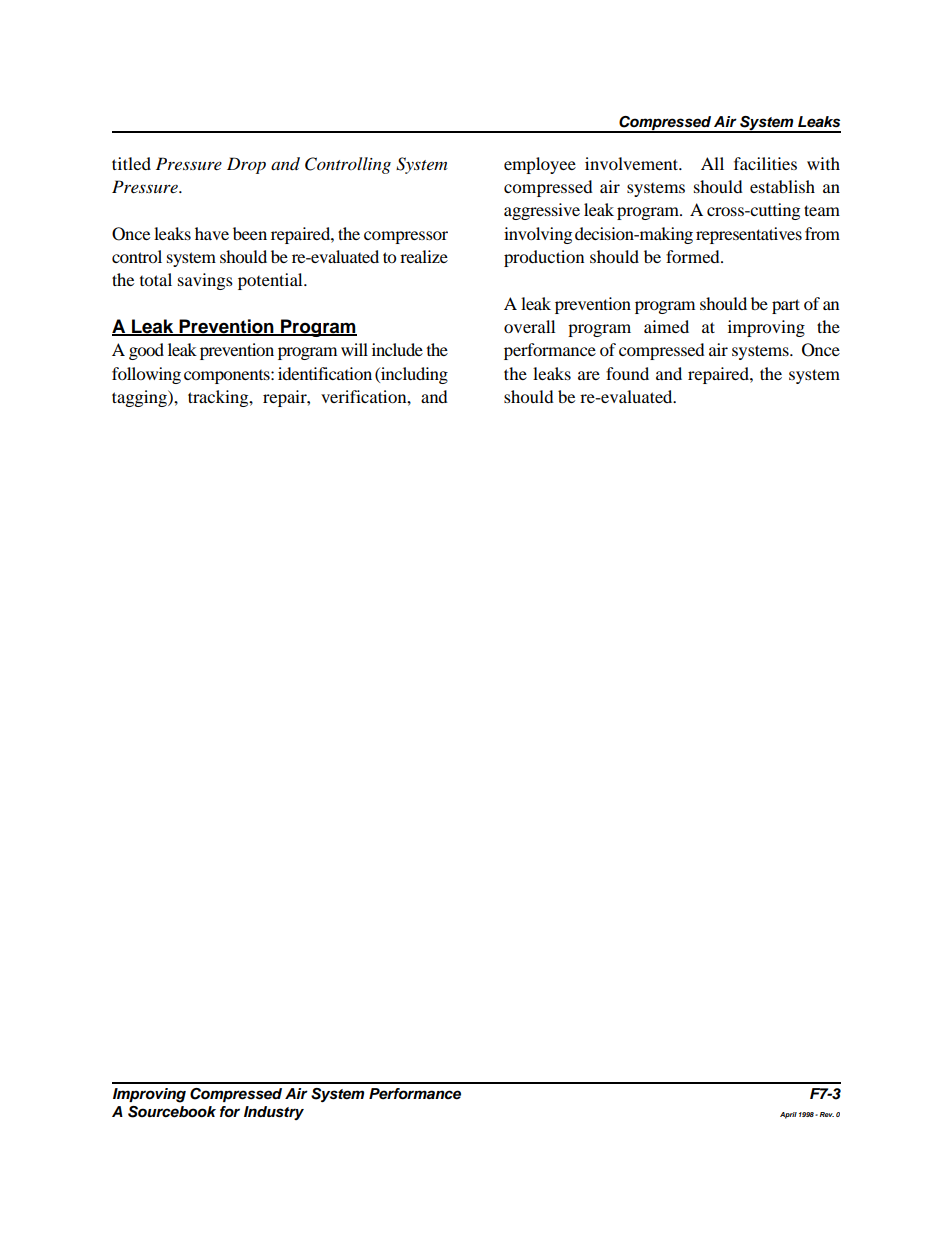 The image size is (952, 1233). Describe the element at coordinates (325, 373) in the screenshot. I see `identification` at that location.
